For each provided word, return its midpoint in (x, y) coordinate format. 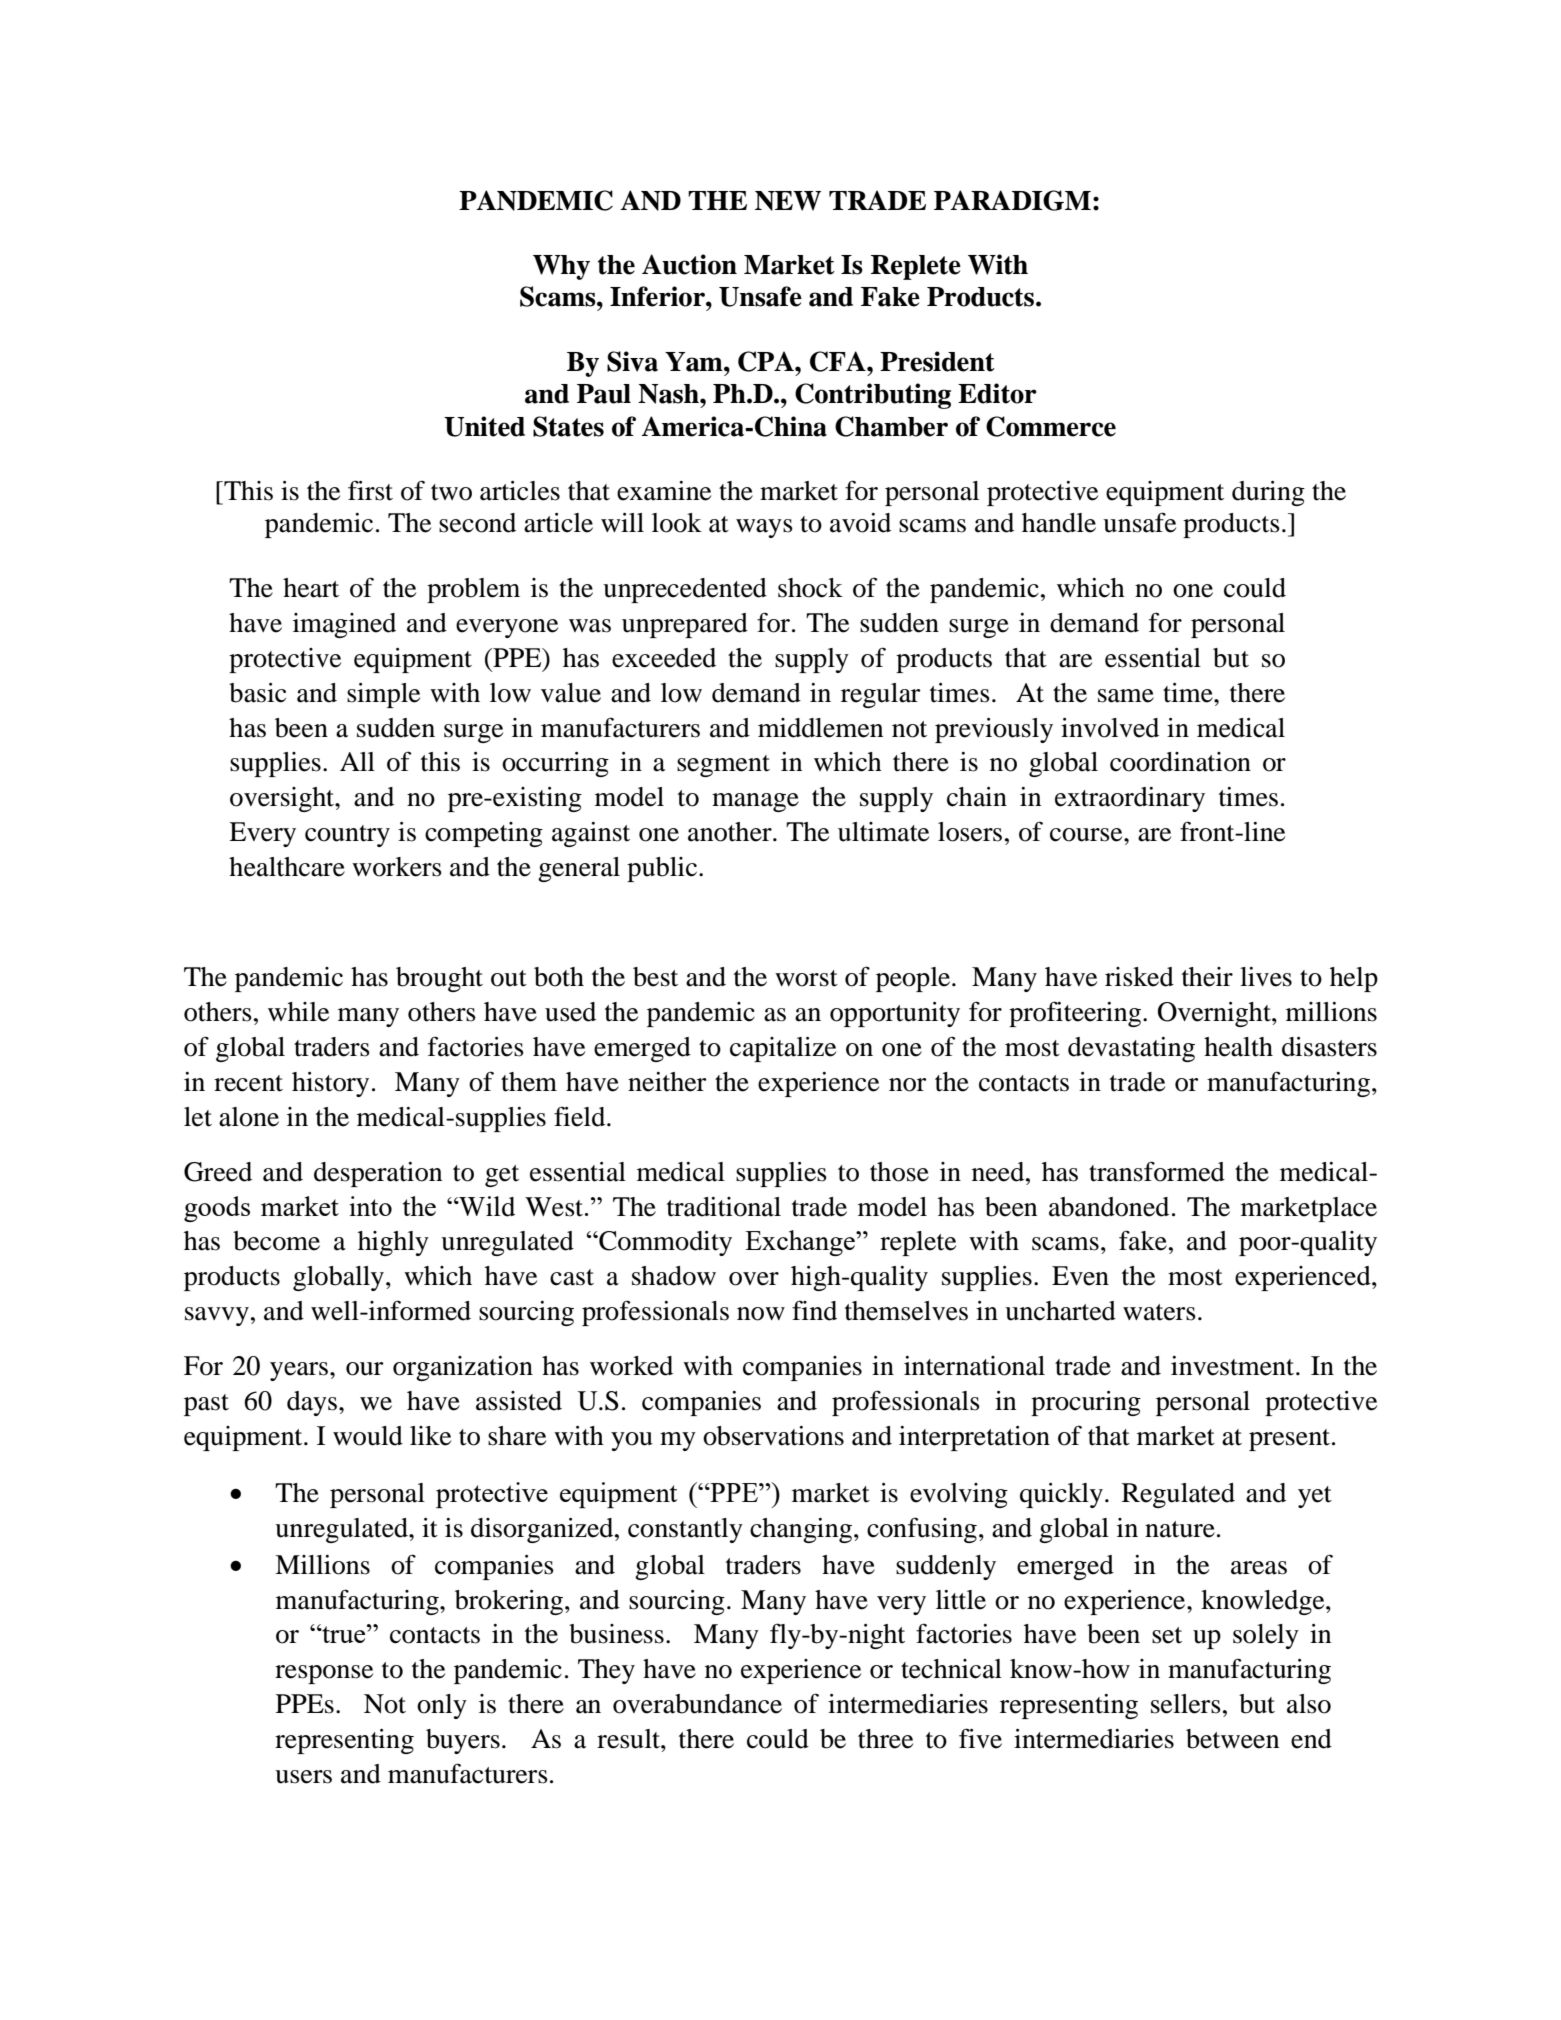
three (885, 1739)
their (1207, 977)
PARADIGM (1012, 200)
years (300, 1371)
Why (561, 267)
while (298, 1012)
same (1126, 696)
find (814, 1310)
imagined (344, 625)
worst (806, 978)
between (1232, 1739)
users (303, 1777)
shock (810, 588)
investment (1234, 1366)
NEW (788, 201)
